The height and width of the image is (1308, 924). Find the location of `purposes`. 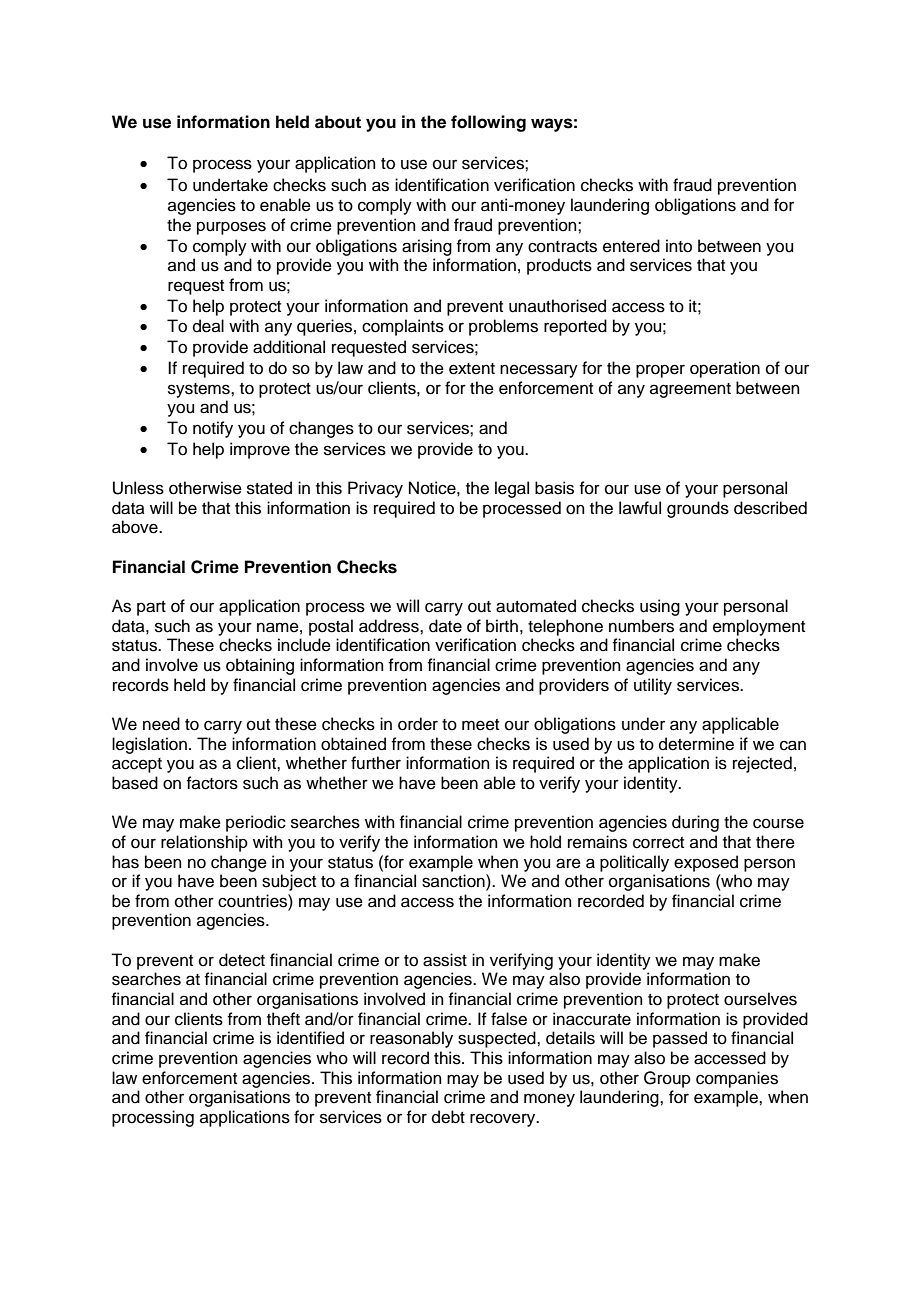

purposes is located at coordinates (231, 228).
